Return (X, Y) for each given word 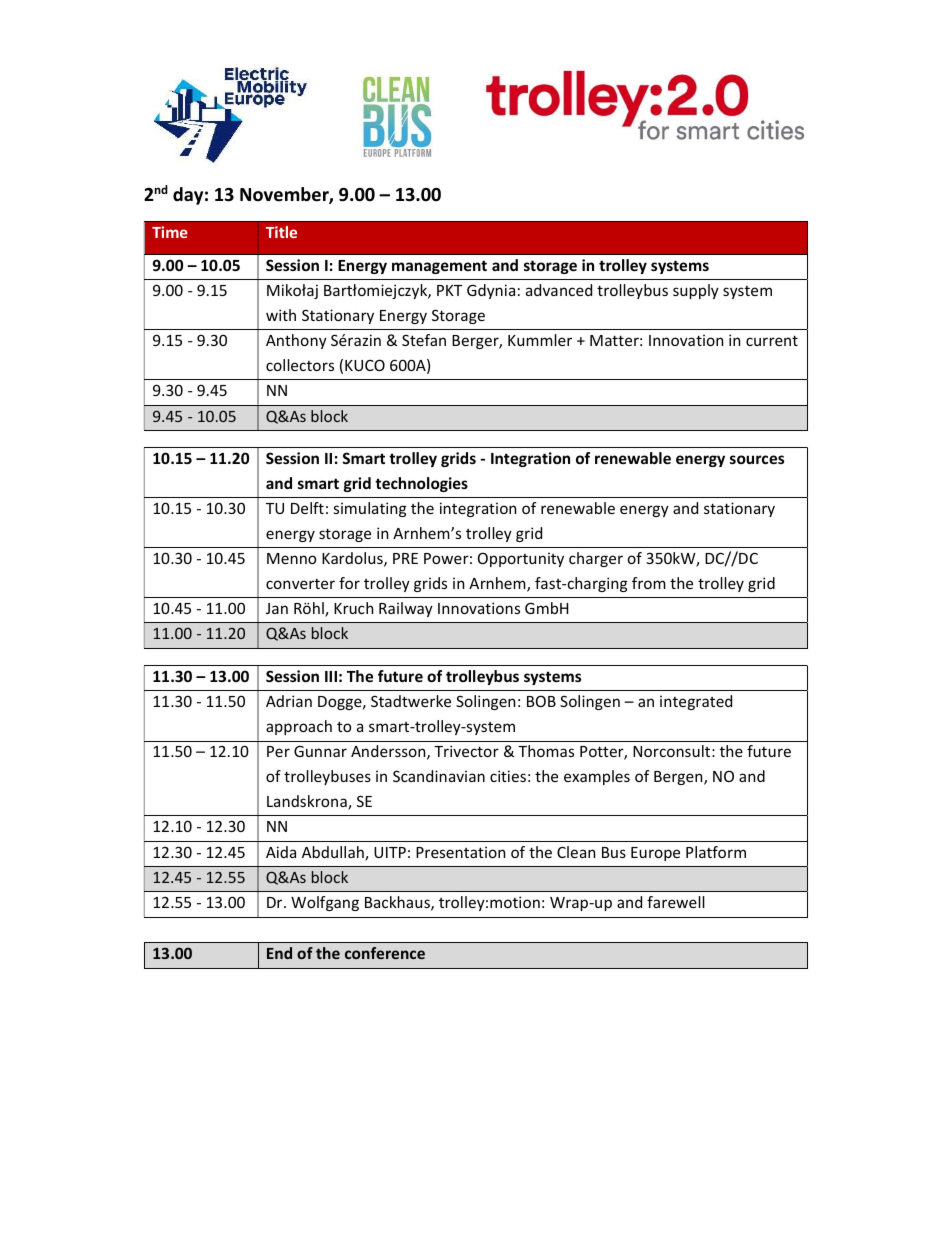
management (439, 267)
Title (281, 232)
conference (385, 953)
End (279, 953)
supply (696, 291)
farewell (676, 902)
